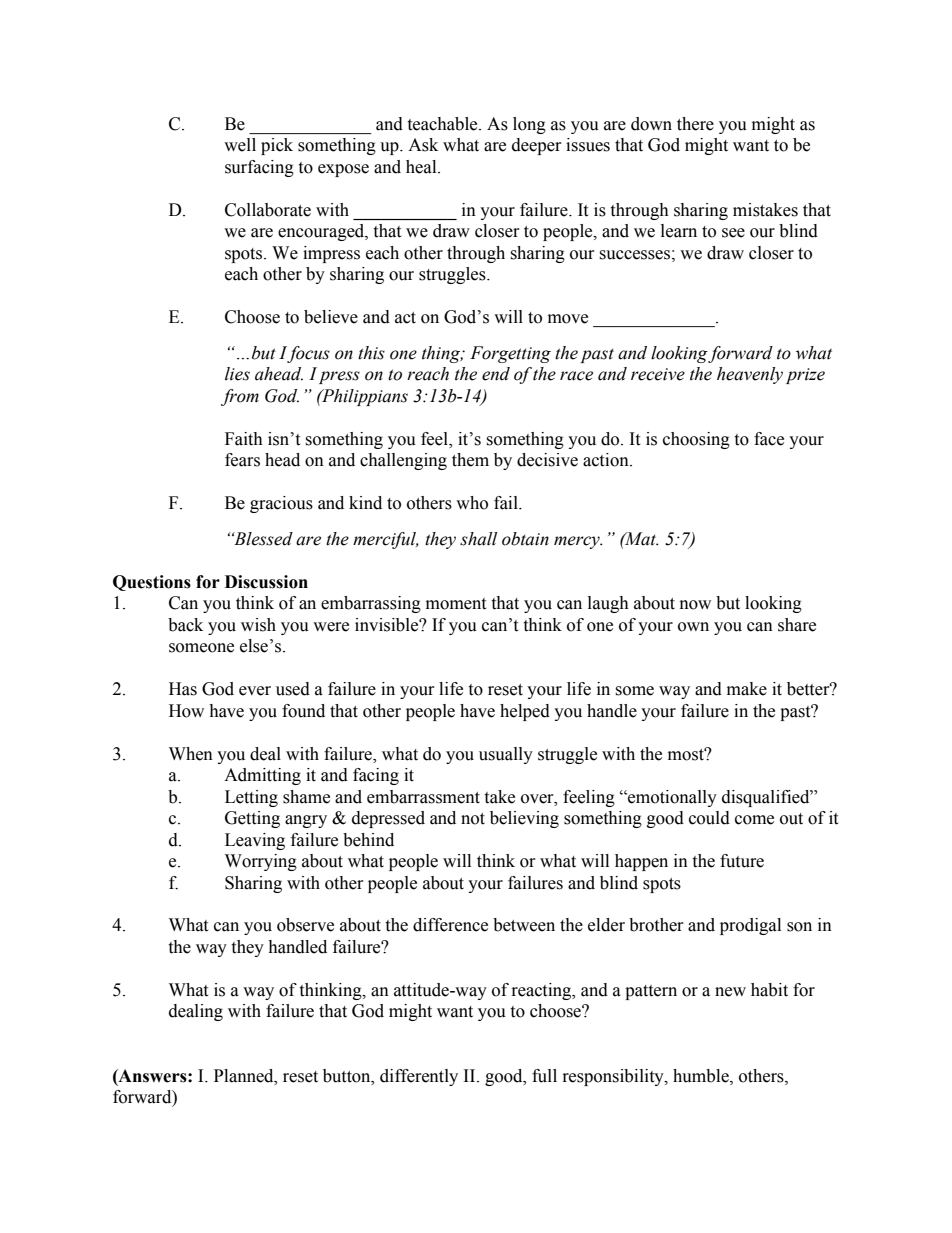 The width and height of the screenshot is (952, 1233). What do you see at coordinates (695, 605) in the screenshot?
I see `now` at bounding box center [695, 605].
